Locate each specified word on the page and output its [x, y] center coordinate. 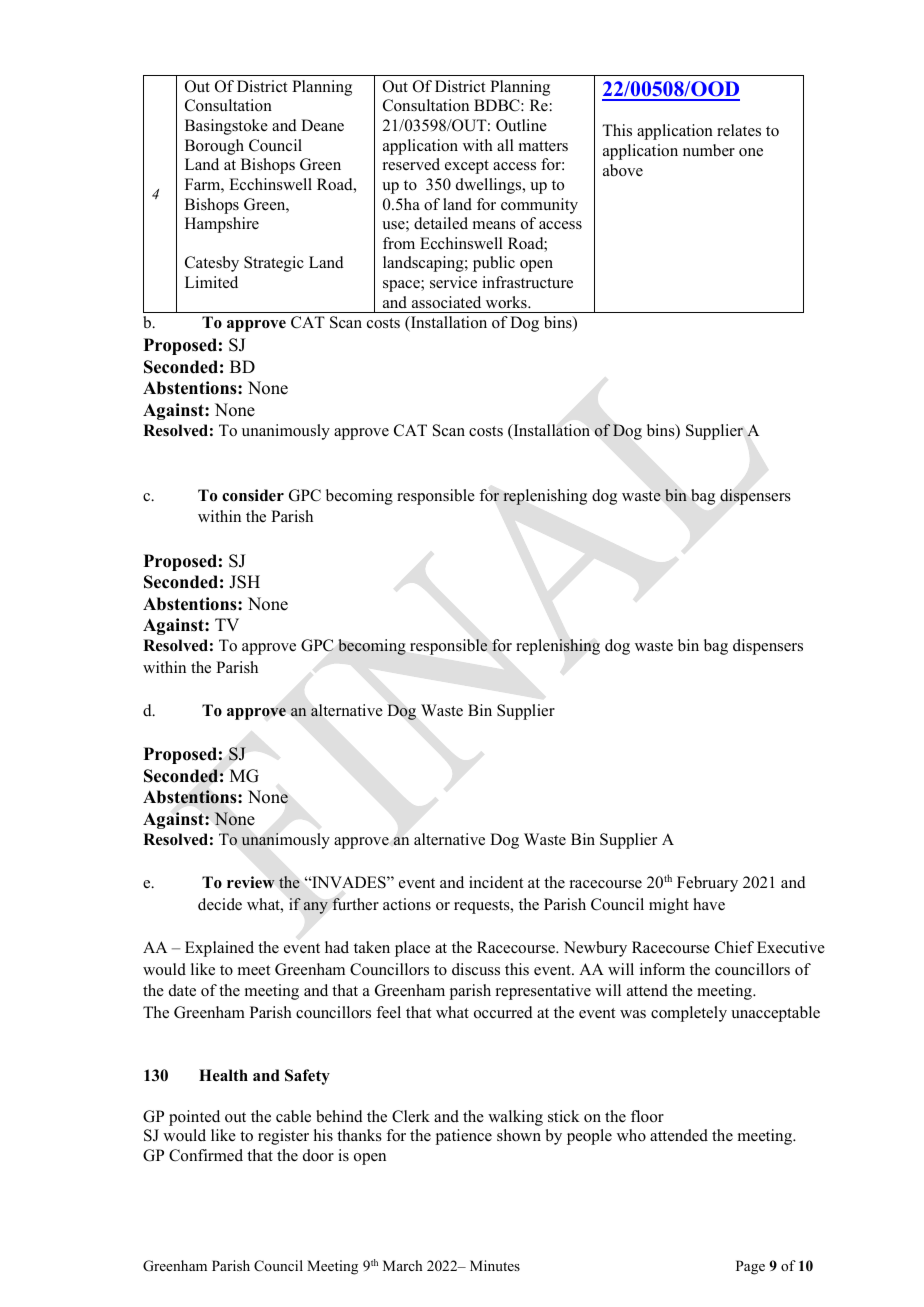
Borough [214, 147]
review [251, 882]
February [707, 884]
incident [496, 882]
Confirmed [206, 1155]
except [467, 167]
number [709, 150]
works [507, 302]
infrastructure [527, 282]
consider [253, 495]
